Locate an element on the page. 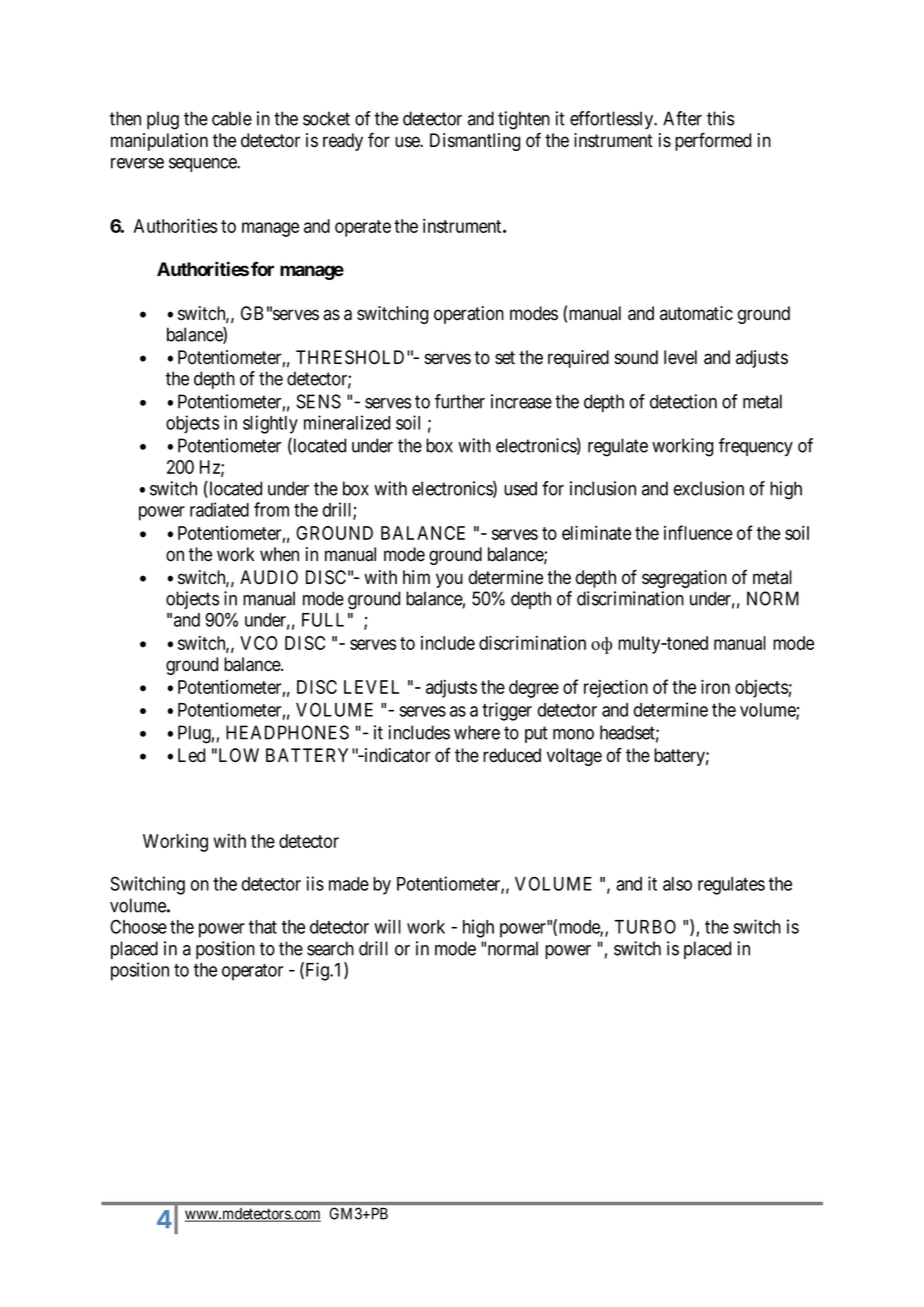 The width and height of the page is (924, 1307). further is located at coordinates (460, 401).
